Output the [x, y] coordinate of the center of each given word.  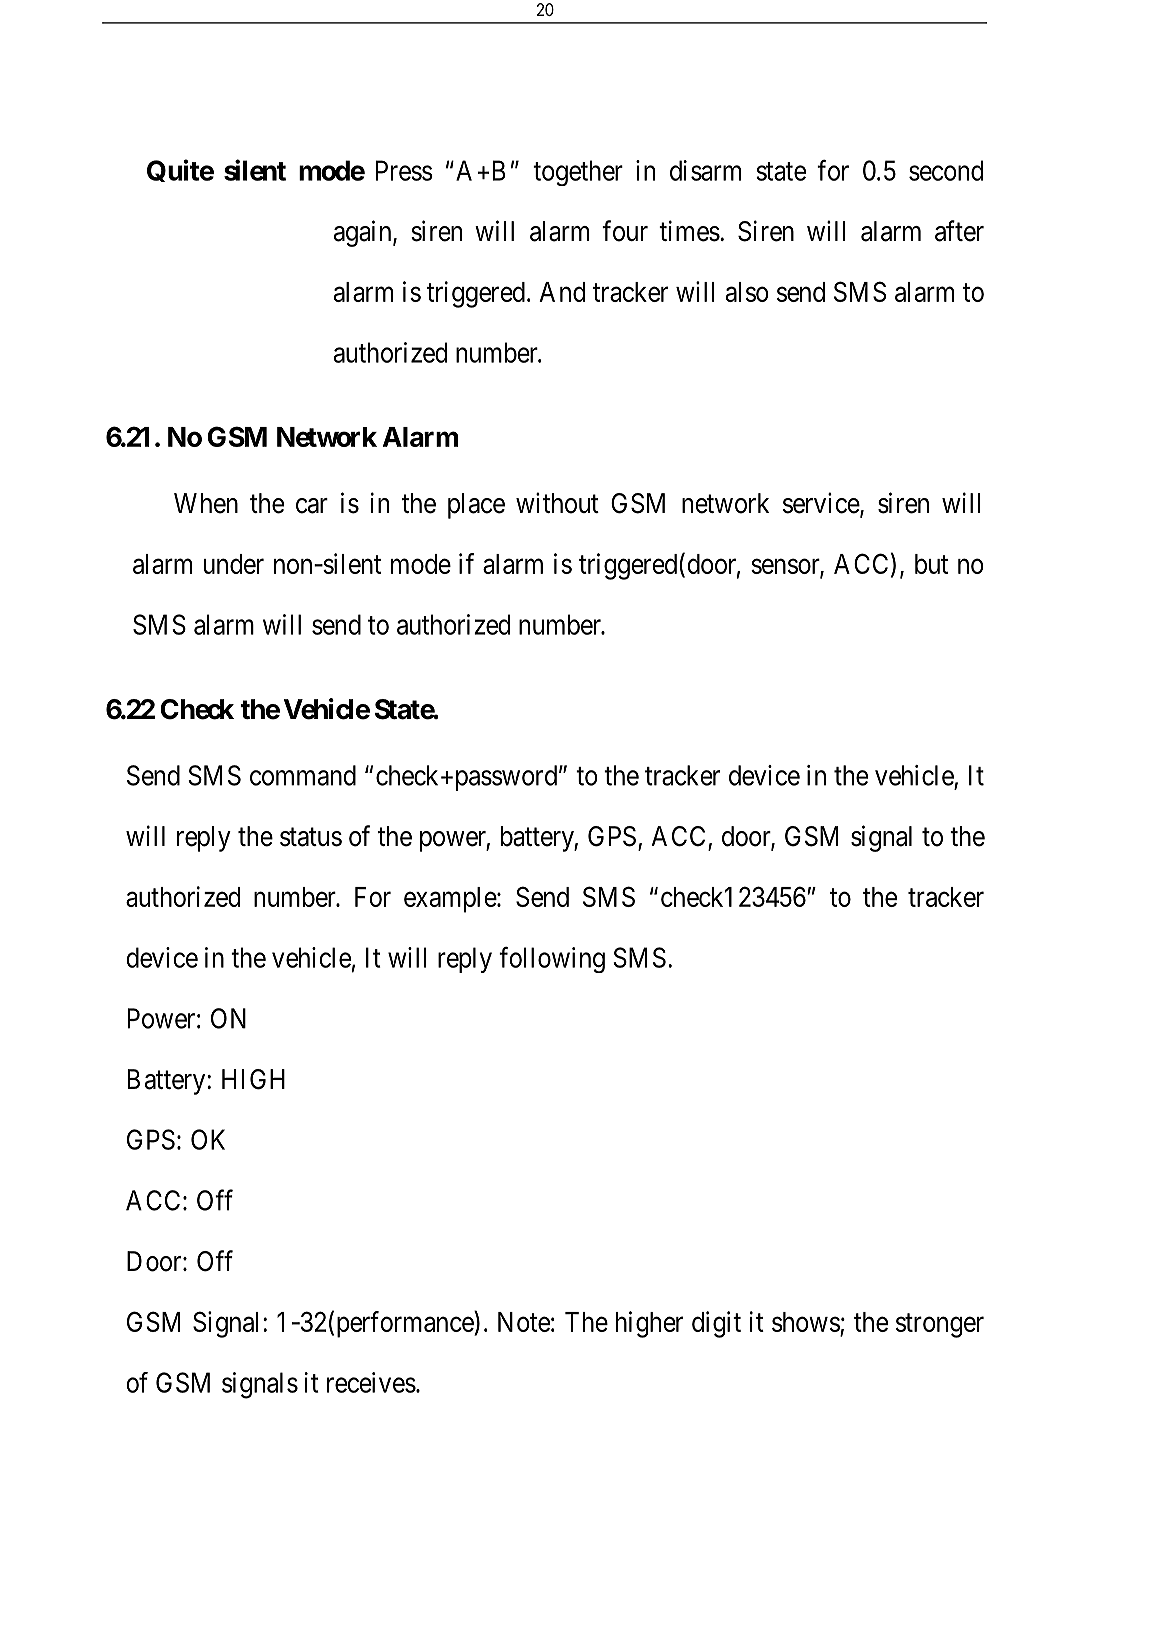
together [578, 173]
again [364, 233]
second [946, 170]
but [931, 564]
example [450, 900]
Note [524, 1322]
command [303, 775]
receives [371, 1382]
